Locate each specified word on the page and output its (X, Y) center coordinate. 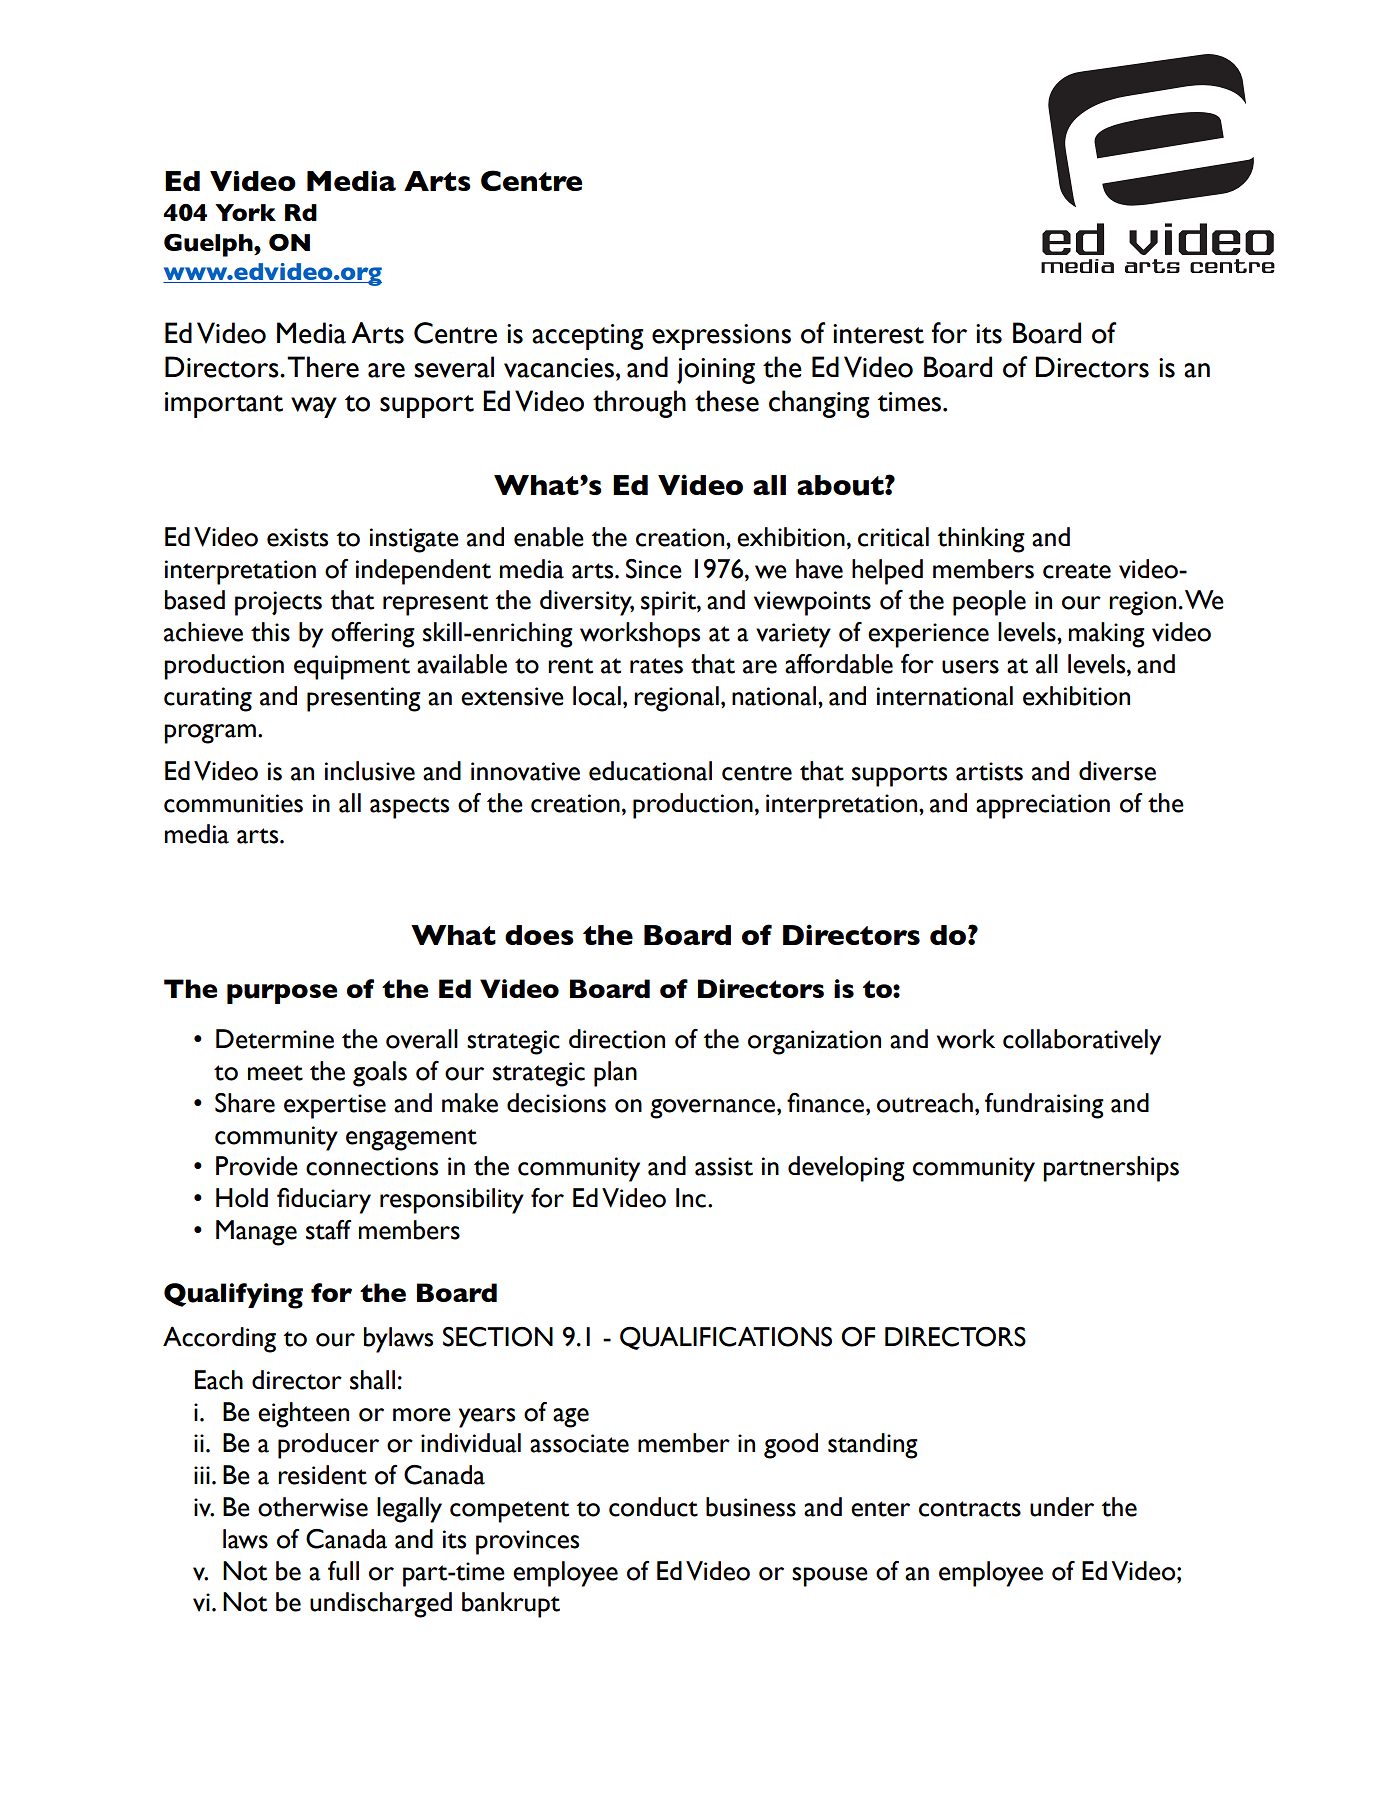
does (539, 935)
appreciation (1043, 806)
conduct (653, 1507)
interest (878, 334)
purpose (282, 994)
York (245, 212)
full (343, 1571)
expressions (721, 337)
